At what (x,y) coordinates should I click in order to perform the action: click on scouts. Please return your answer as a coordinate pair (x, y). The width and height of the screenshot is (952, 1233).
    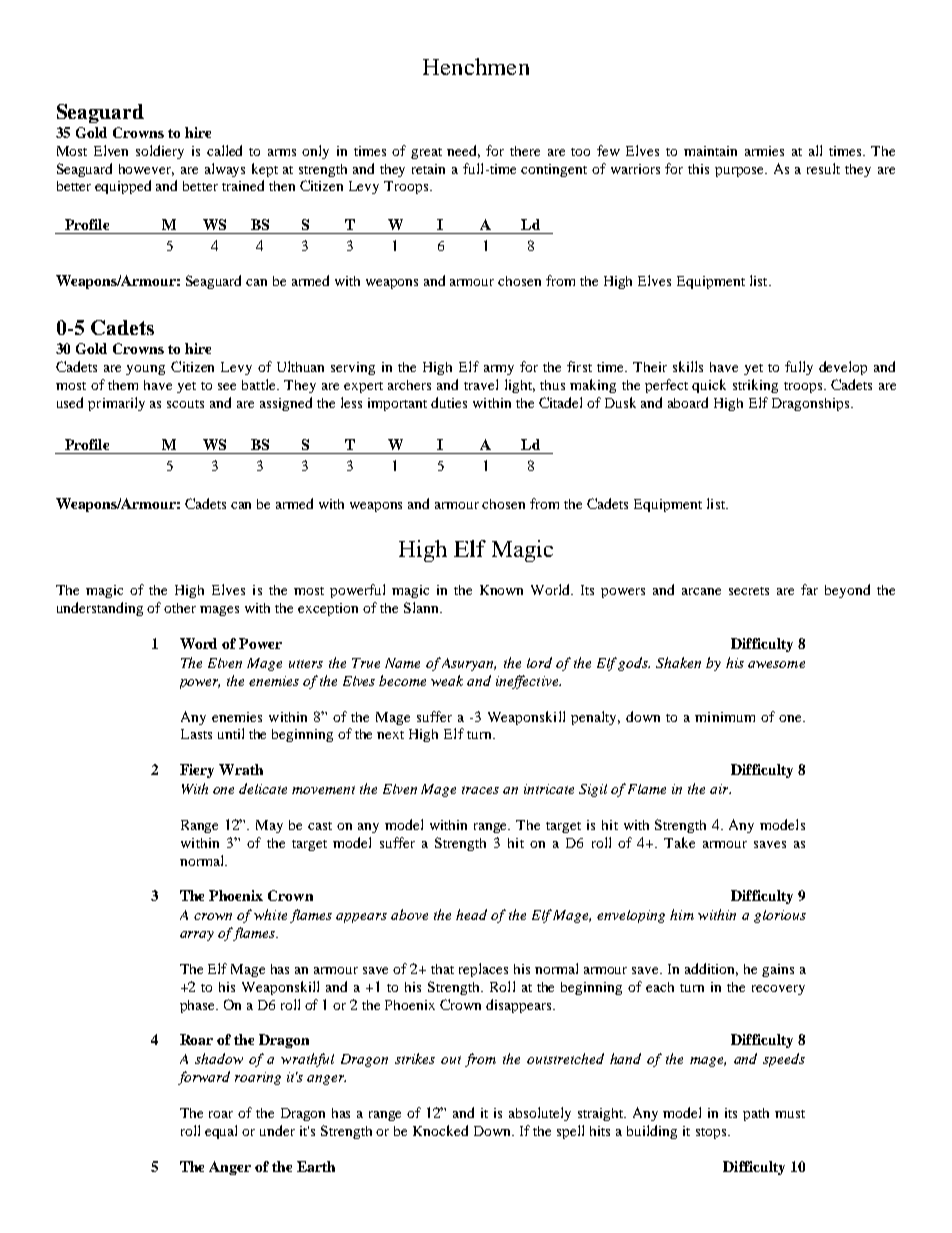
    Looking at the image, I should click on (185, 404).
